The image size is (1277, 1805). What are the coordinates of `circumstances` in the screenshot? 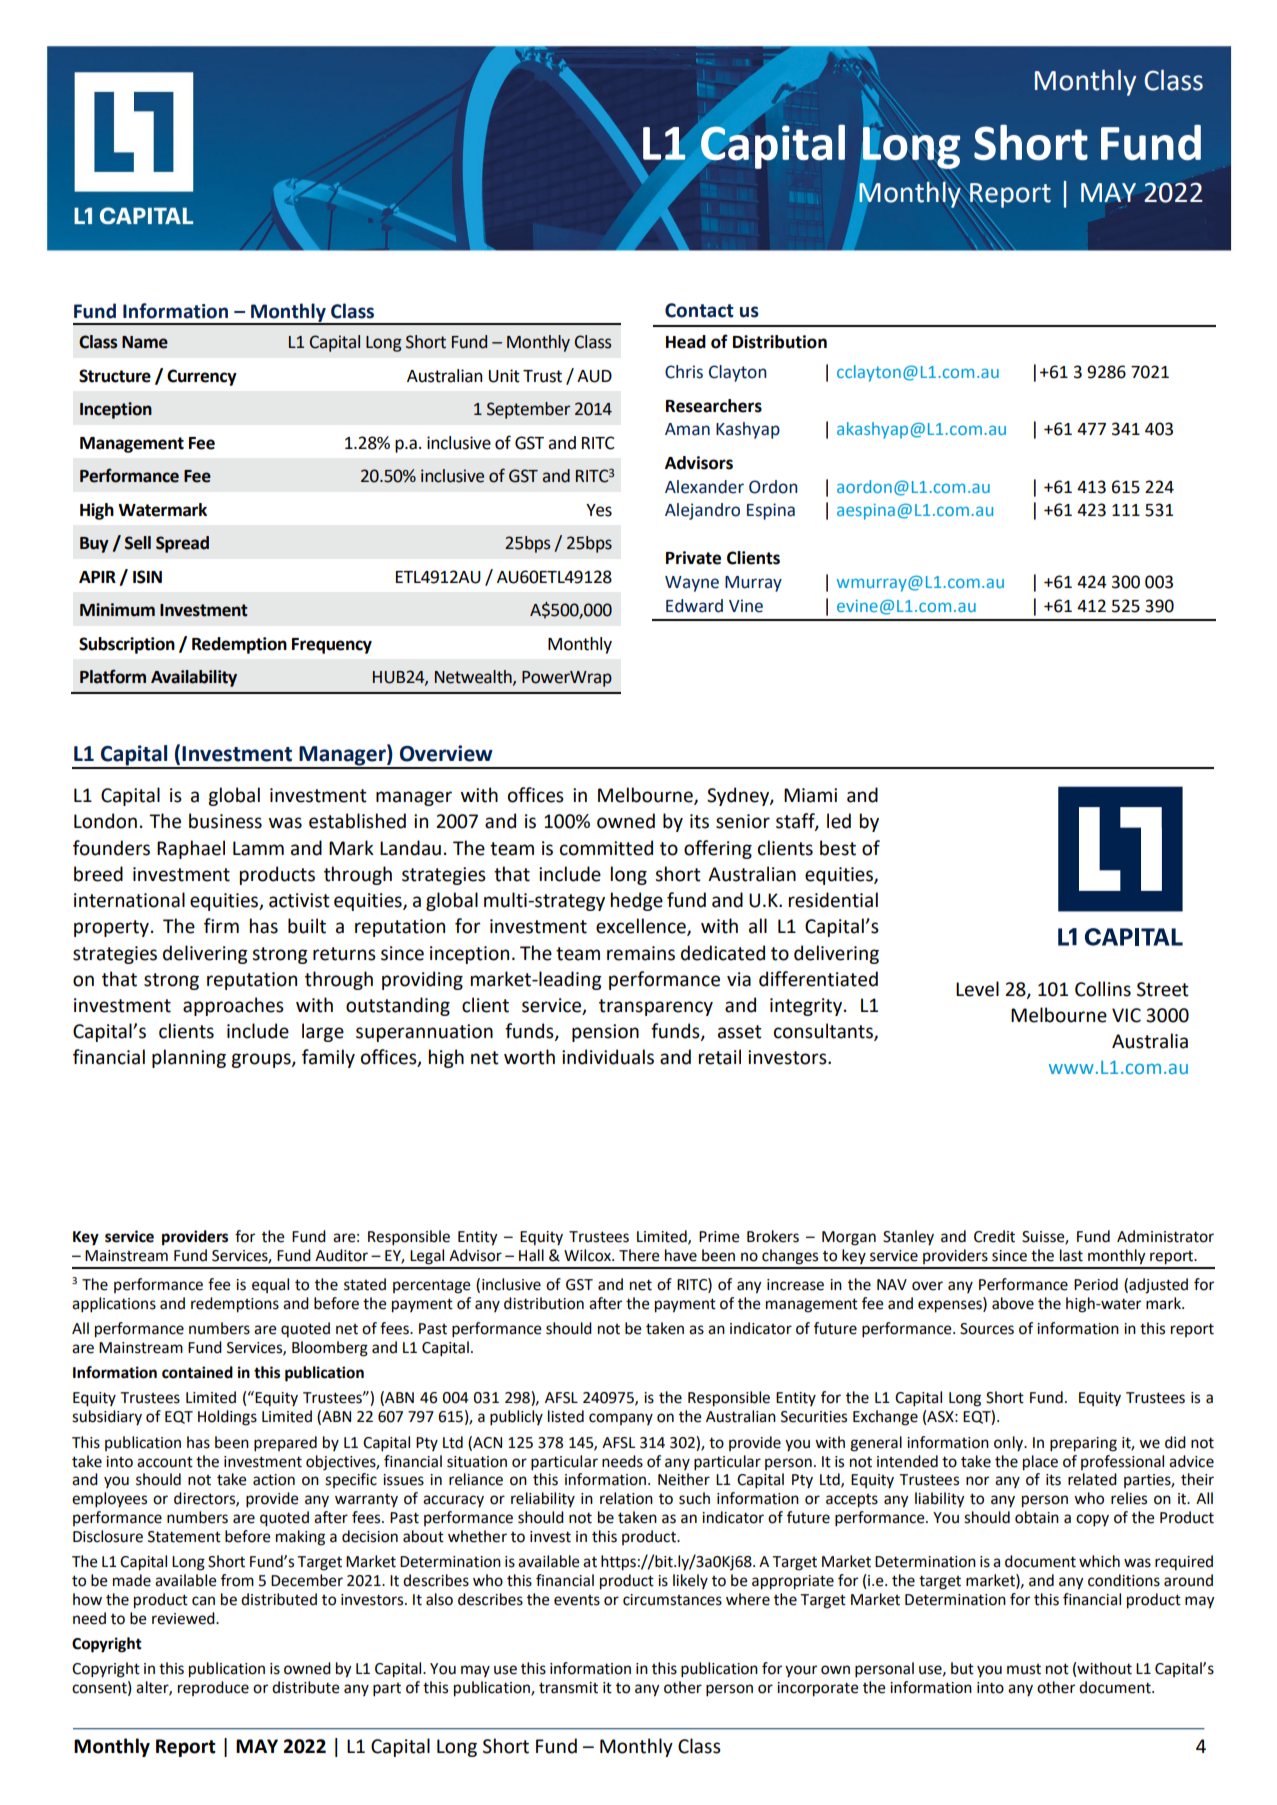 It's located at (672, 1600).
